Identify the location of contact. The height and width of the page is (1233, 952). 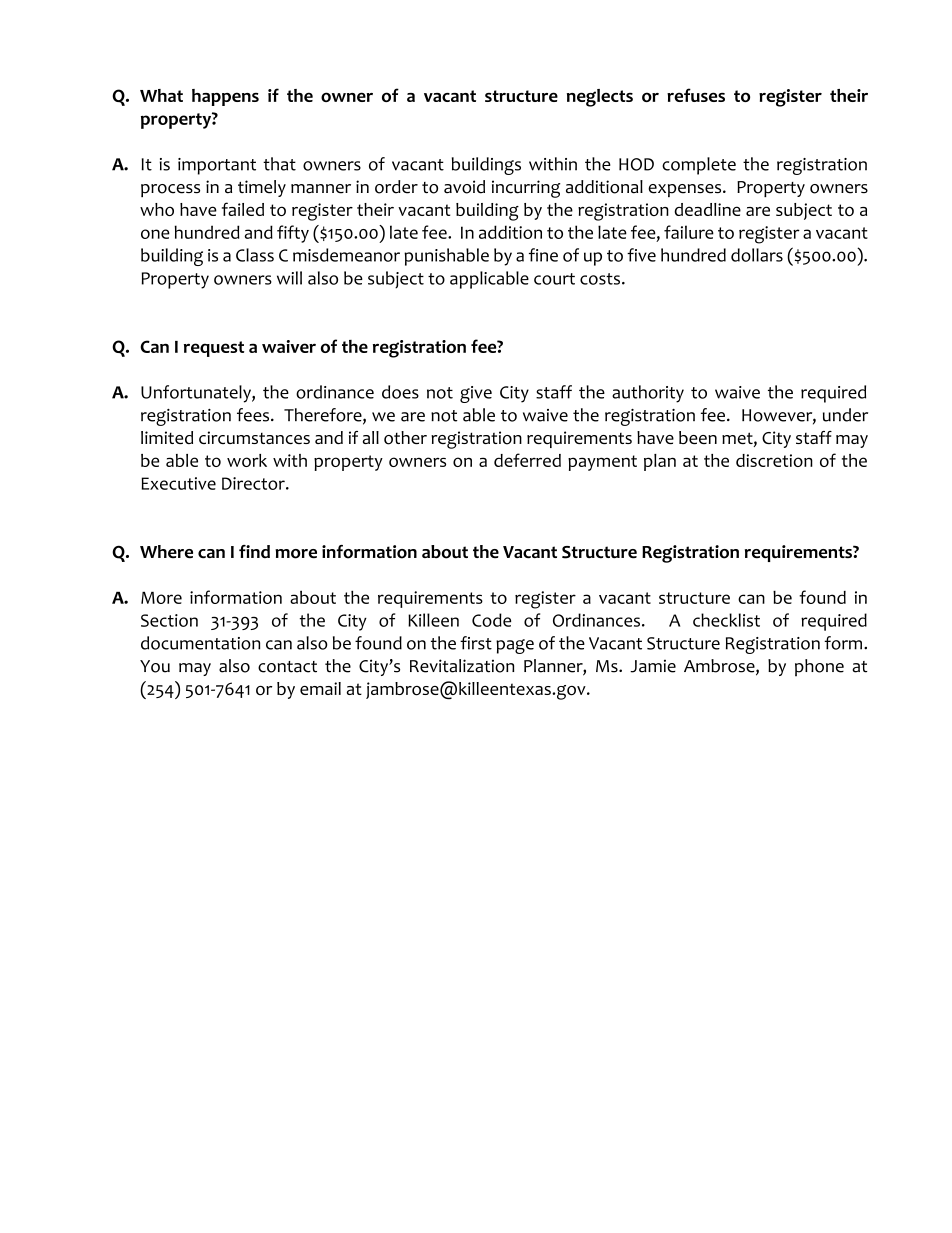
(287, 667).
